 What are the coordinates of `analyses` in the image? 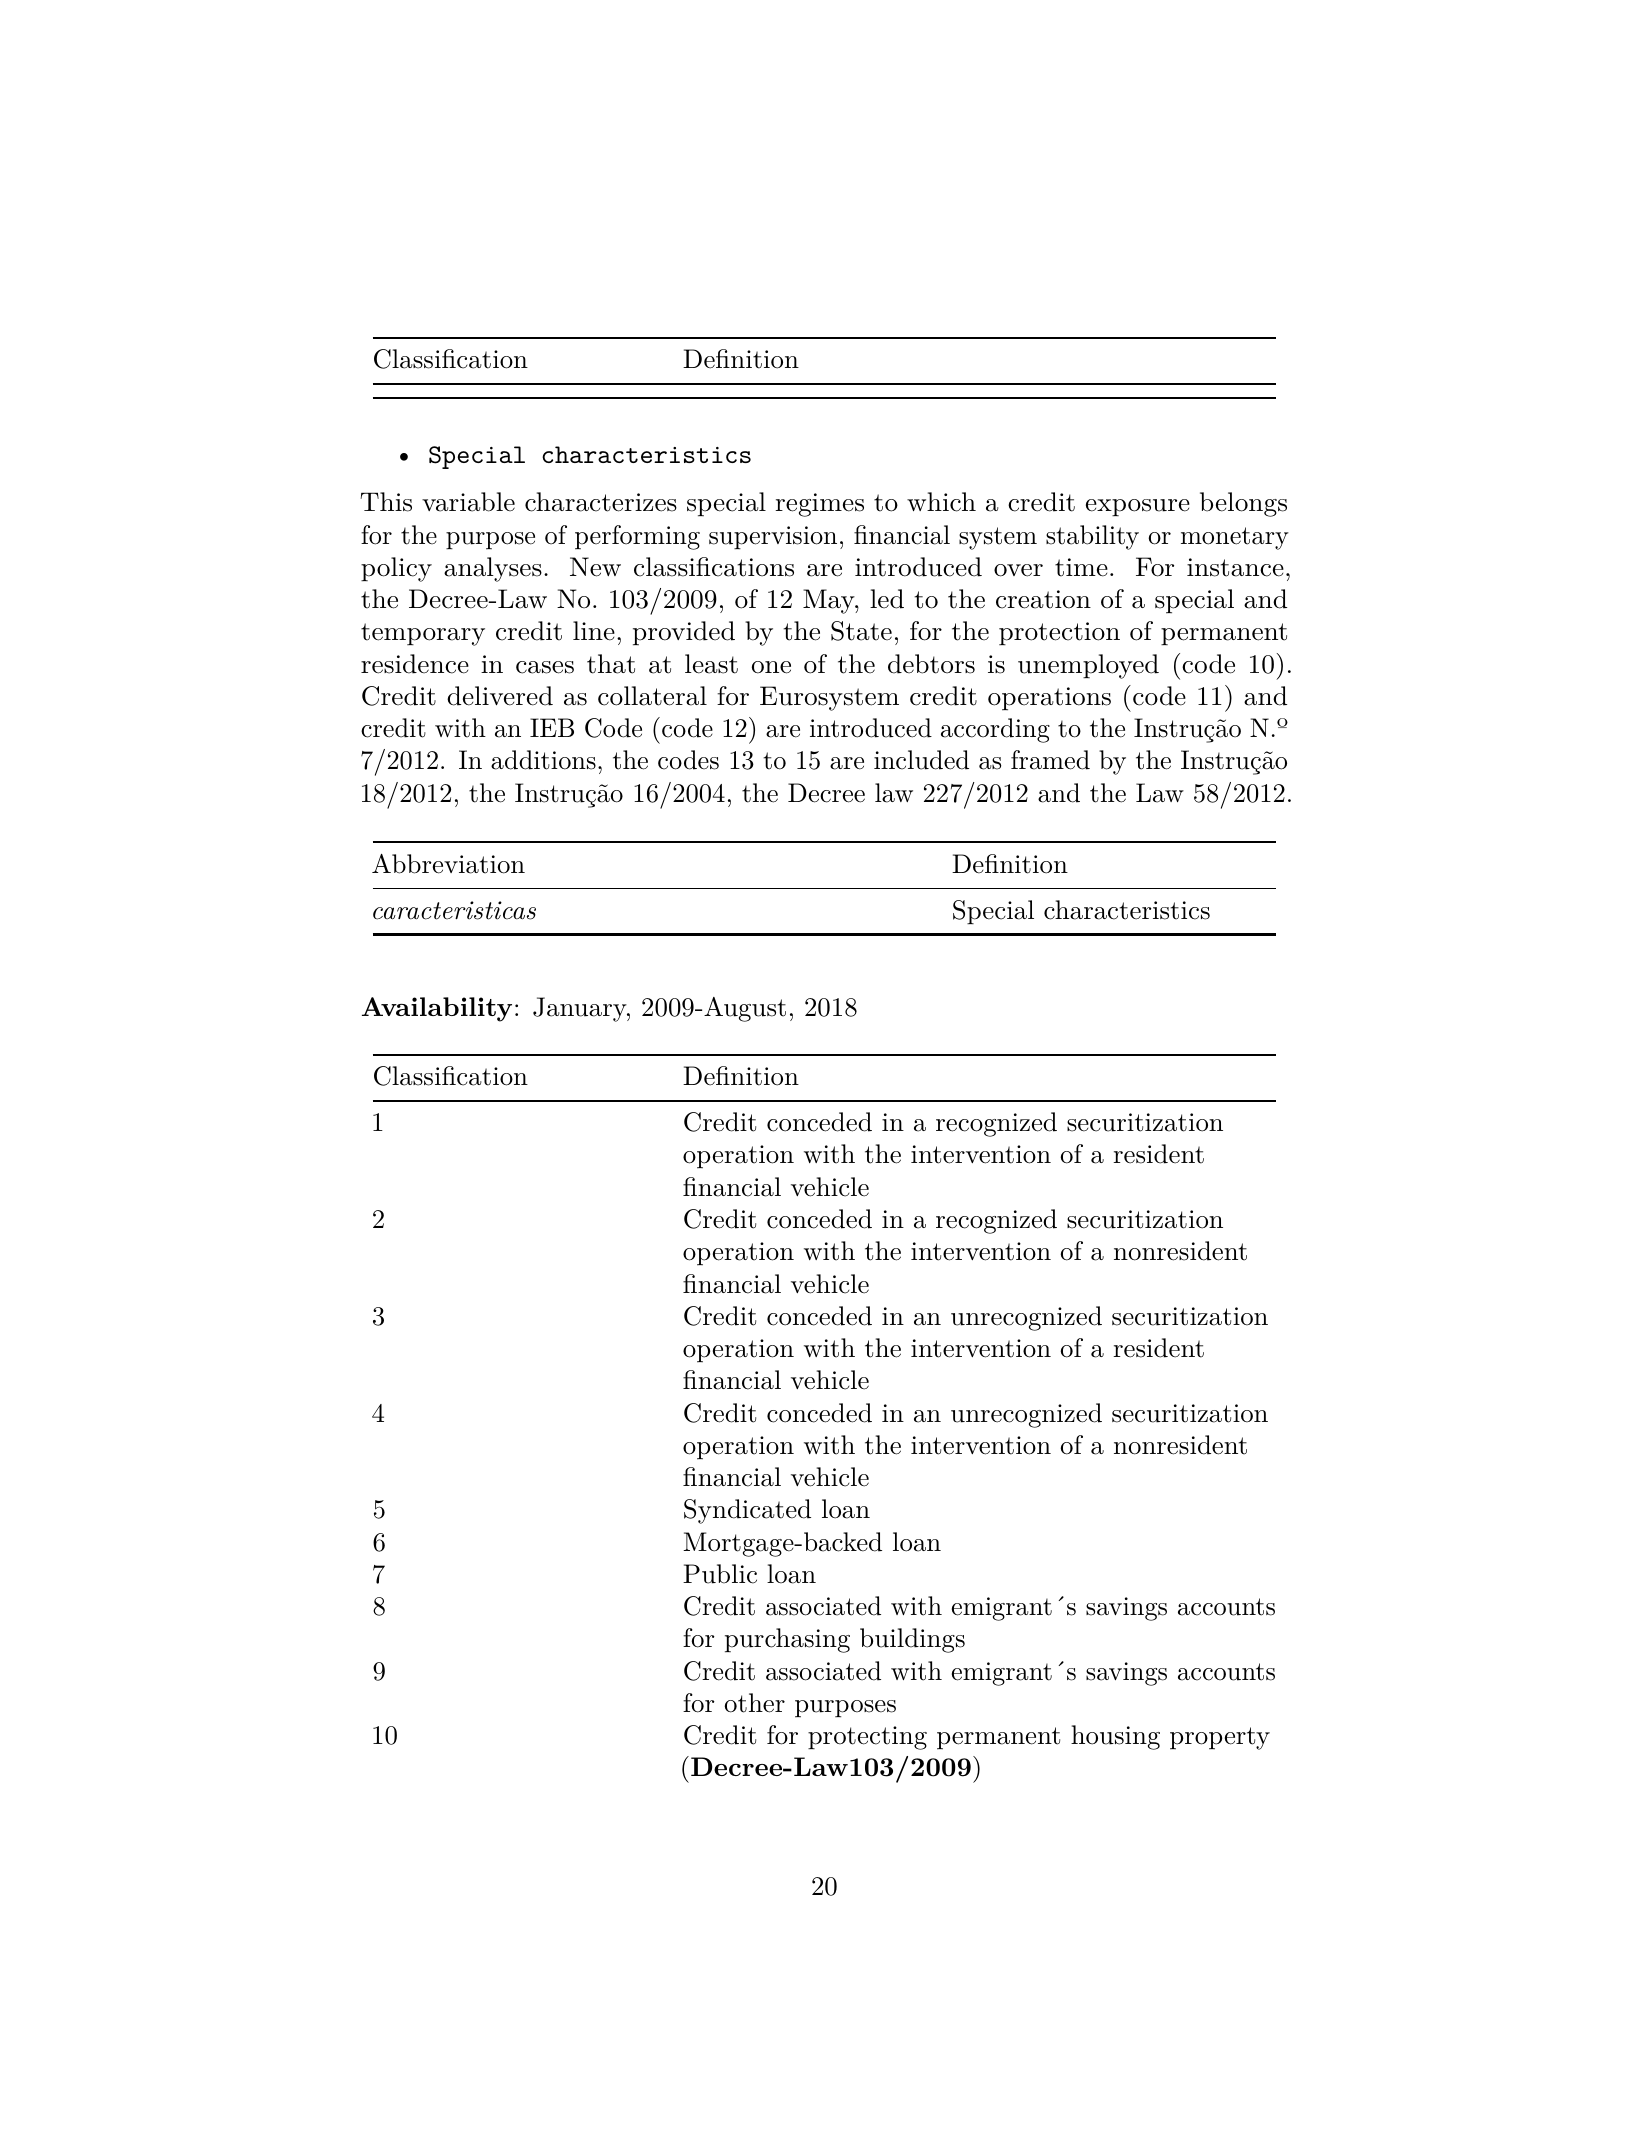 It's located at (493, 569).
